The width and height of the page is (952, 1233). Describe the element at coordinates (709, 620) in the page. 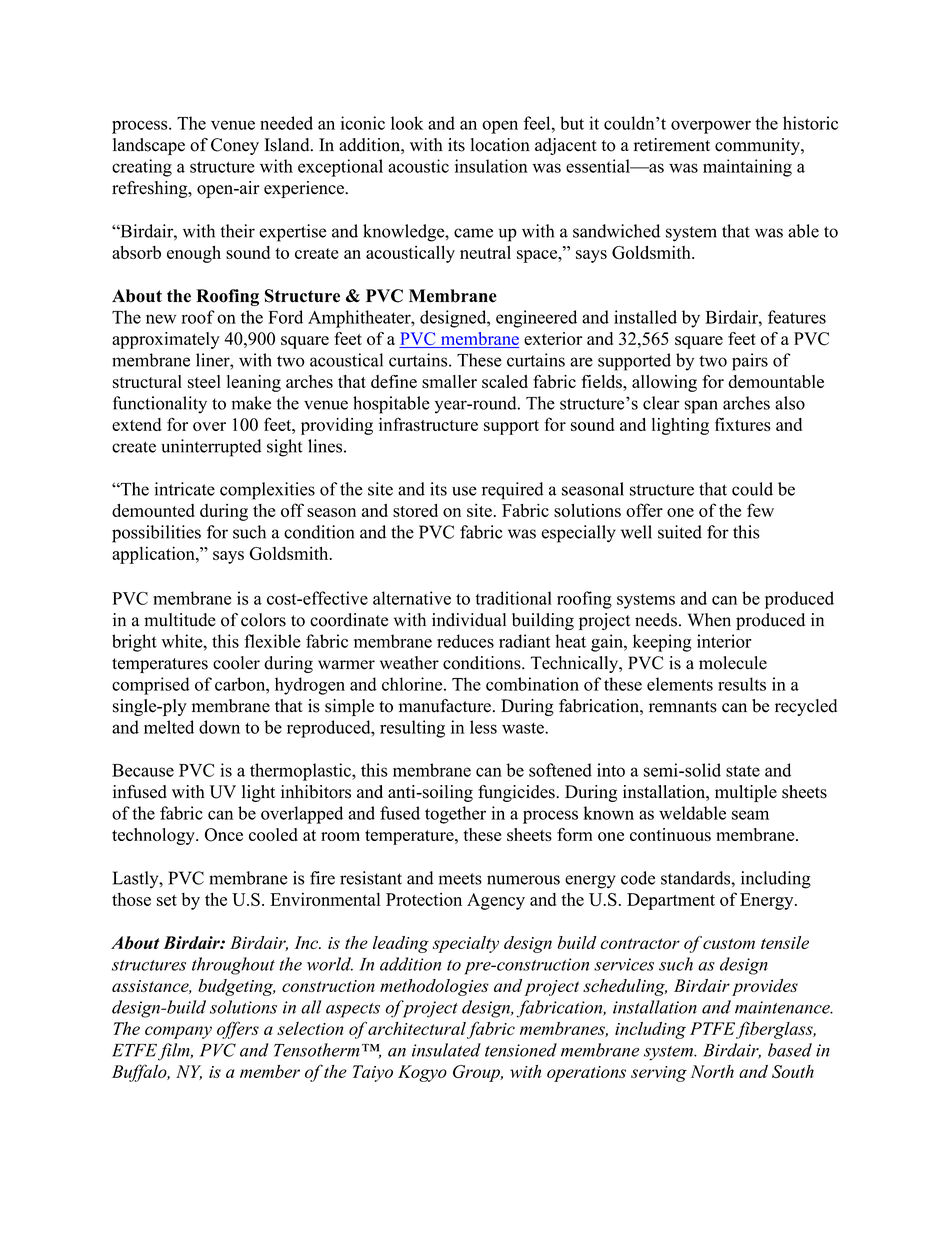

I see `When` at that location.
